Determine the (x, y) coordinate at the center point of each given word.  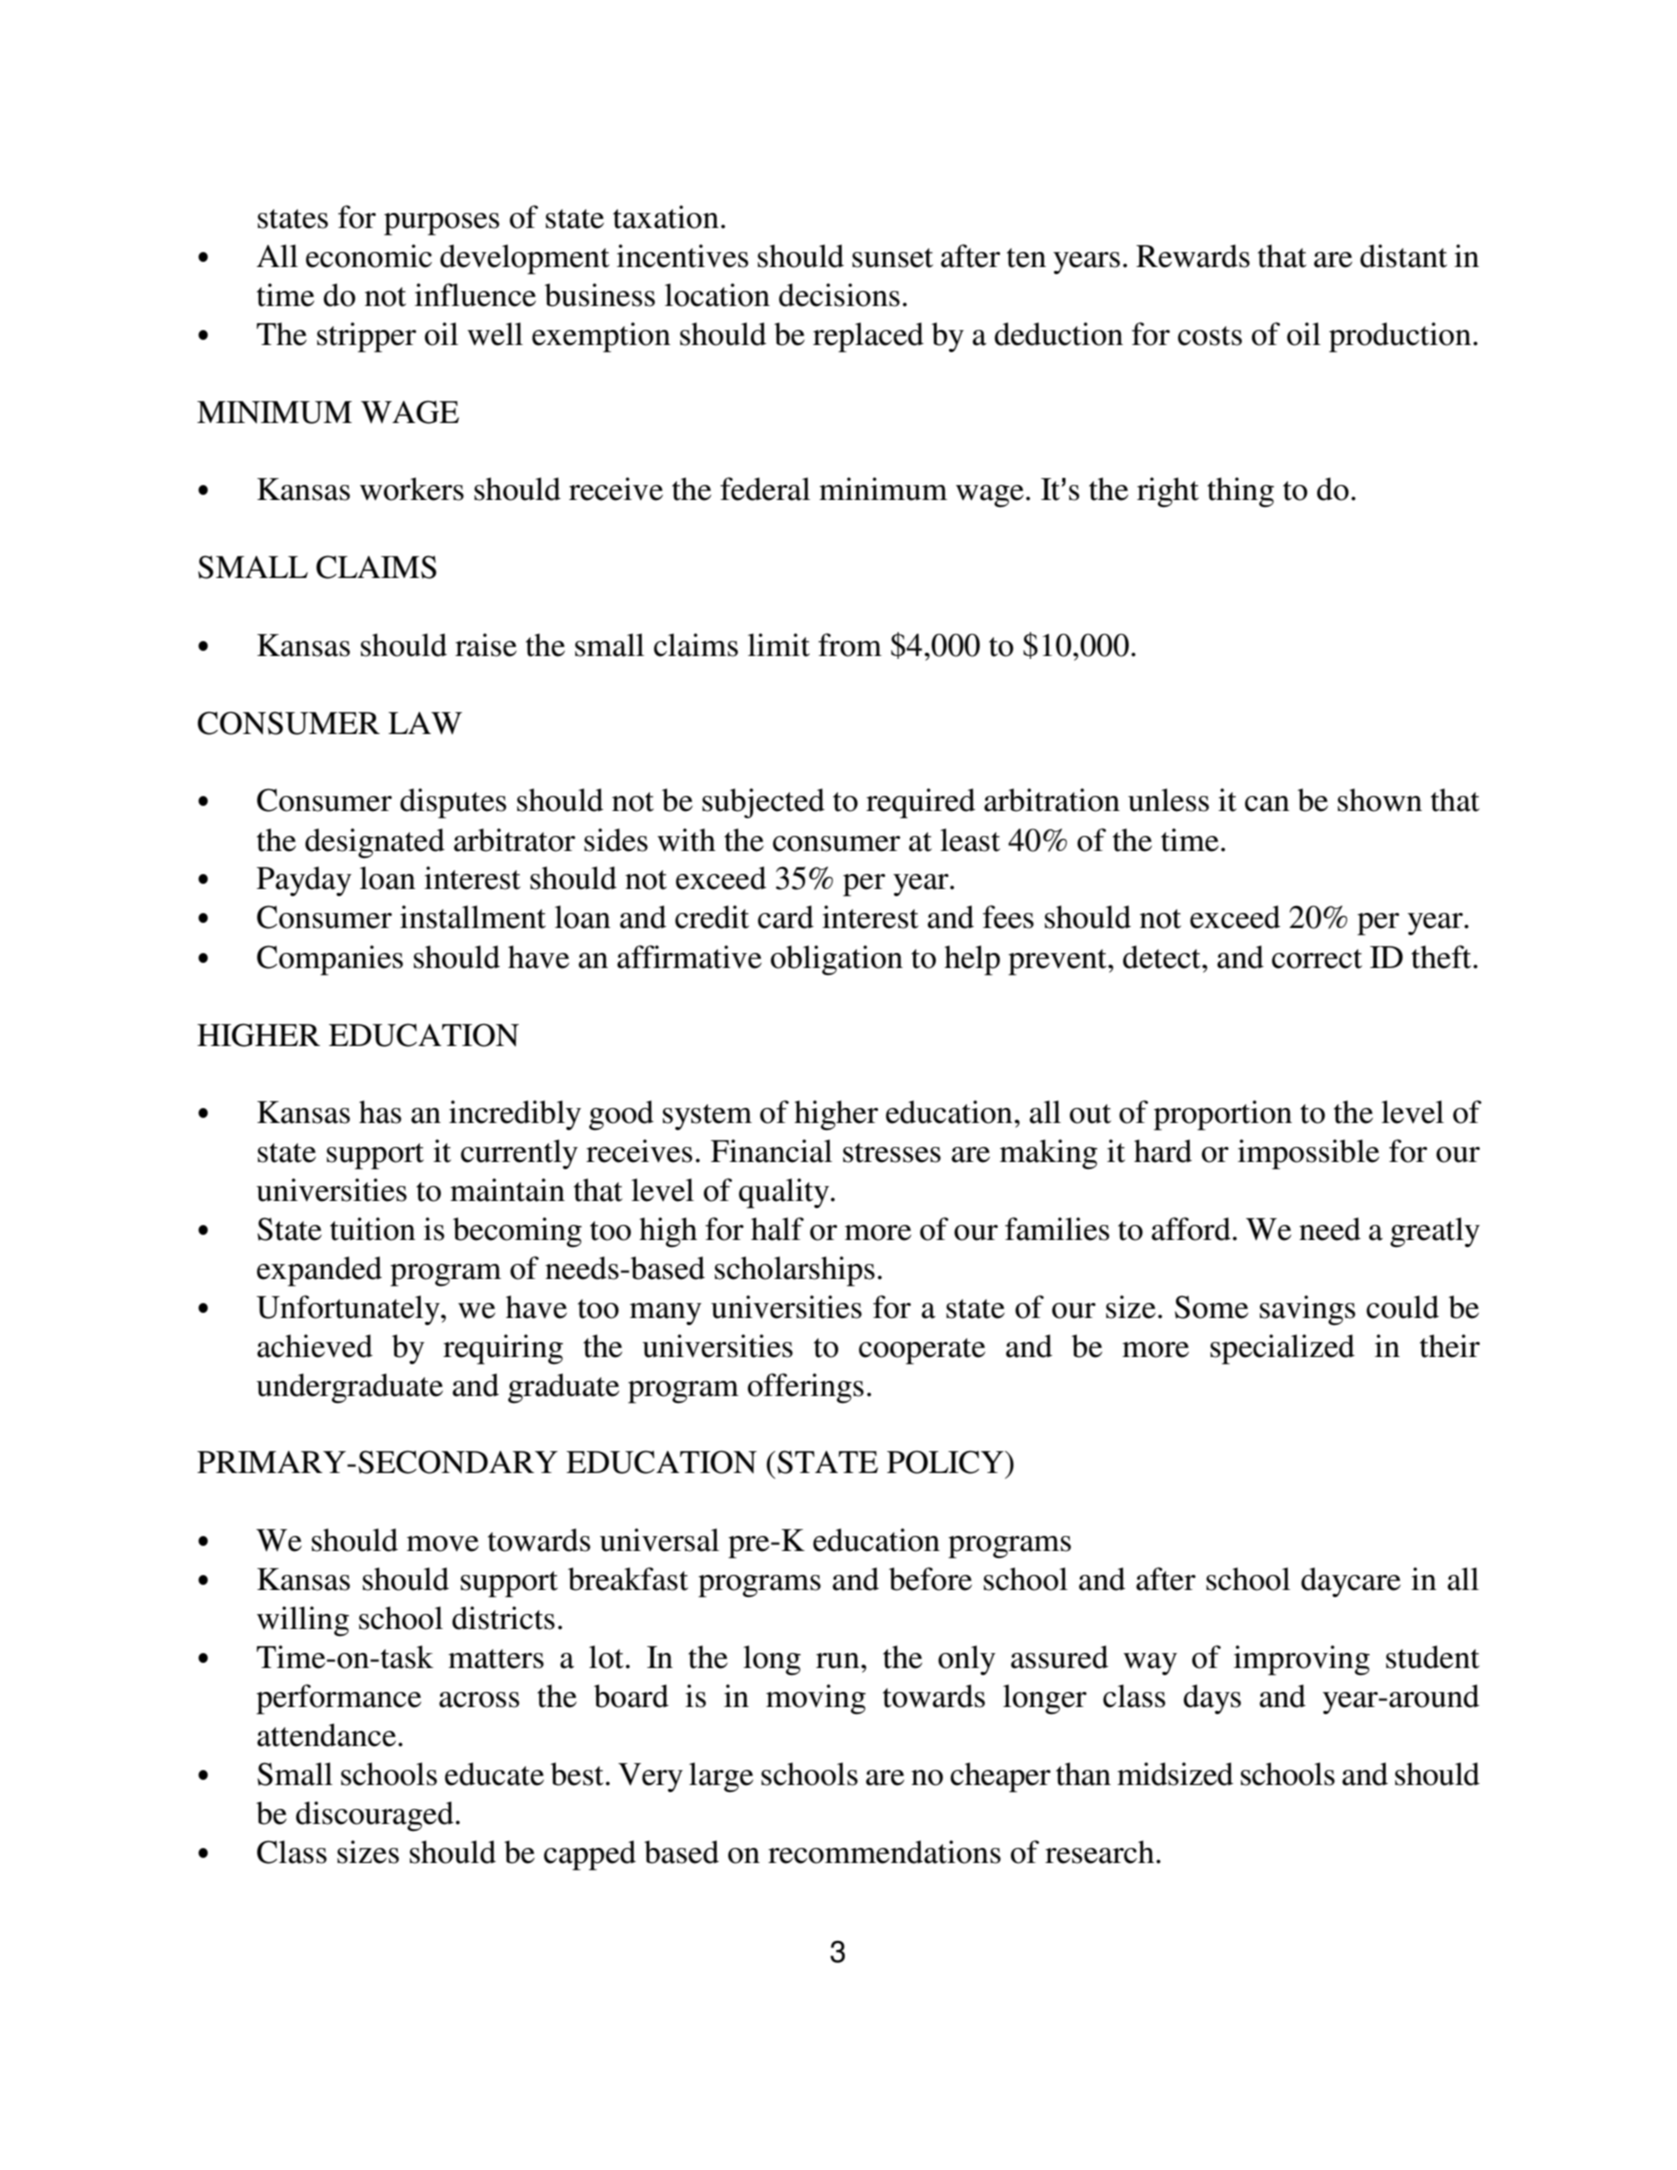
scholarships (795, 1271)
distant (1403, 256)
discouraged (375, 1816)
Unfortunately (349, 1310)
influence (475, 295)
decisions (839, 295)
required (920, 803)
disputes (453, 803)
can (1267, 804)
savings (1307, 1310)
